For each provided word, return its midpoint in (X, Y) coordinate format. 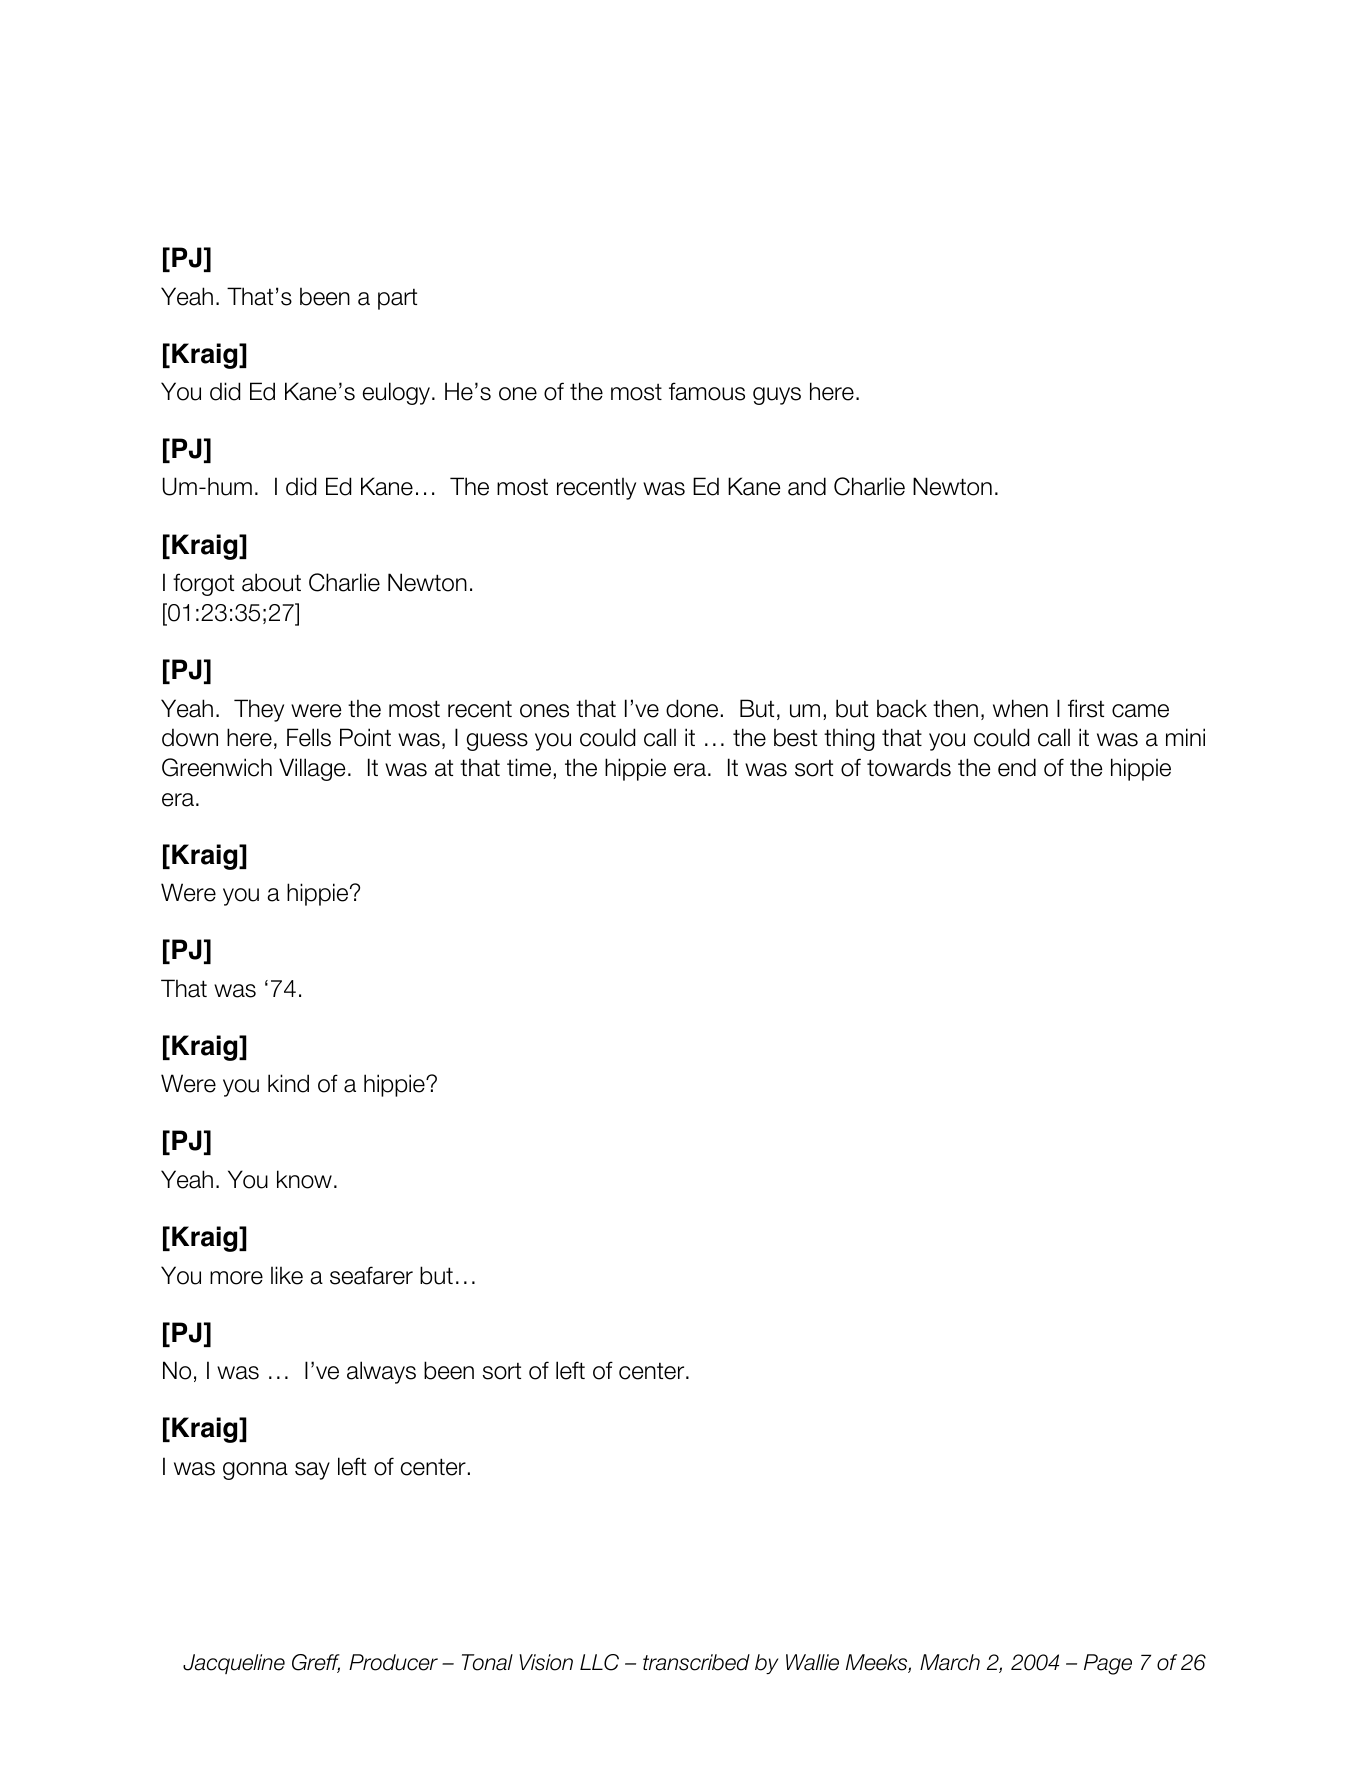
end (1017, 767)
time (529, 767)
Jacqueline (234, 1664)
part (397, 299)
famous (707, 391)
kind (288, 1083)
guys (777, 396)
